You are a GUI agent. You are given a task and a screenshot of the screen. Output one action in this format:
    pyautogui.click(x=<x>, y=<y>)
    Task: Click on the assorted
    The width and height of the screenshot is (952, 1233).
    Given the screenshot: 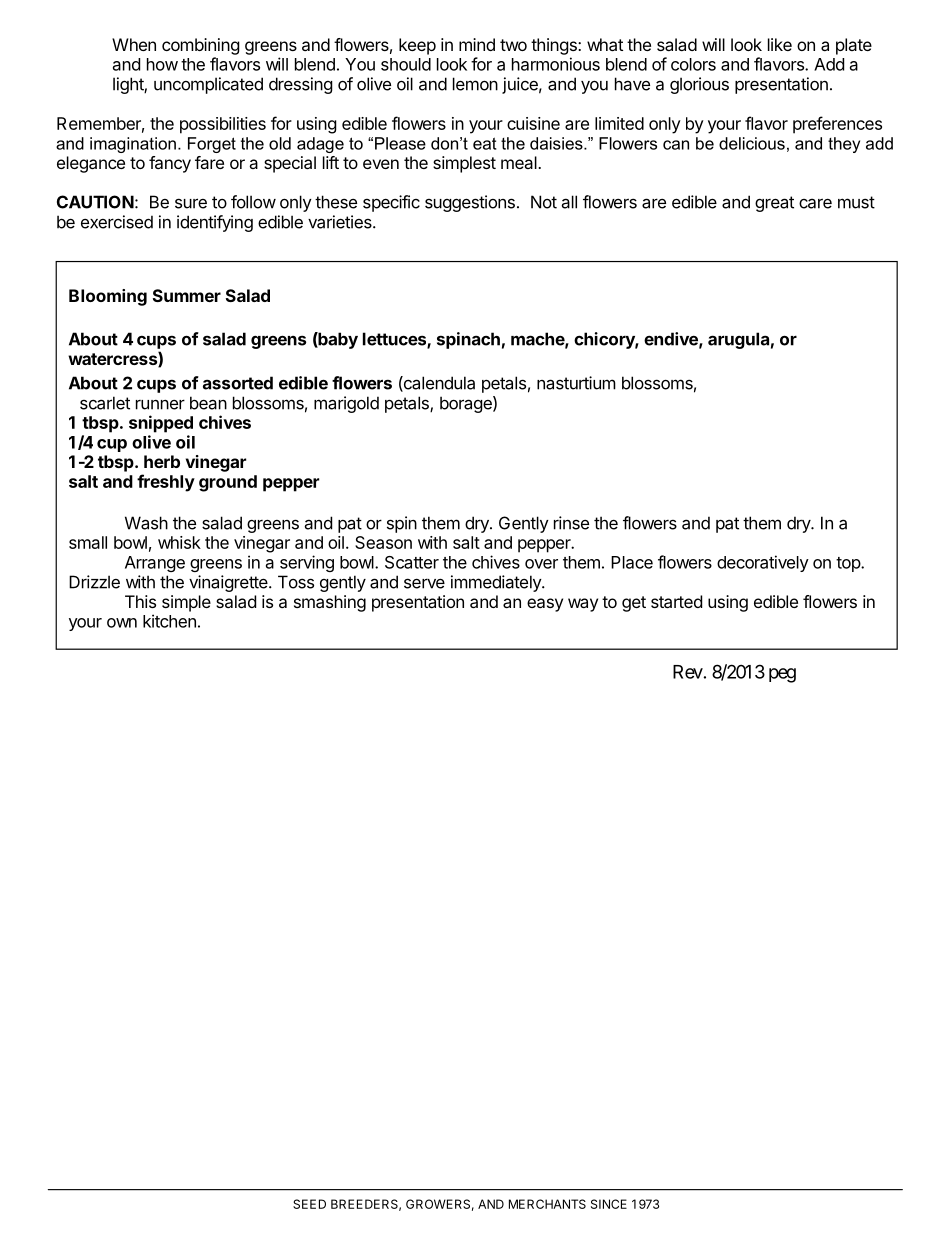 What is the action you would take?
    pyautogui.click(x=238, y=383)
